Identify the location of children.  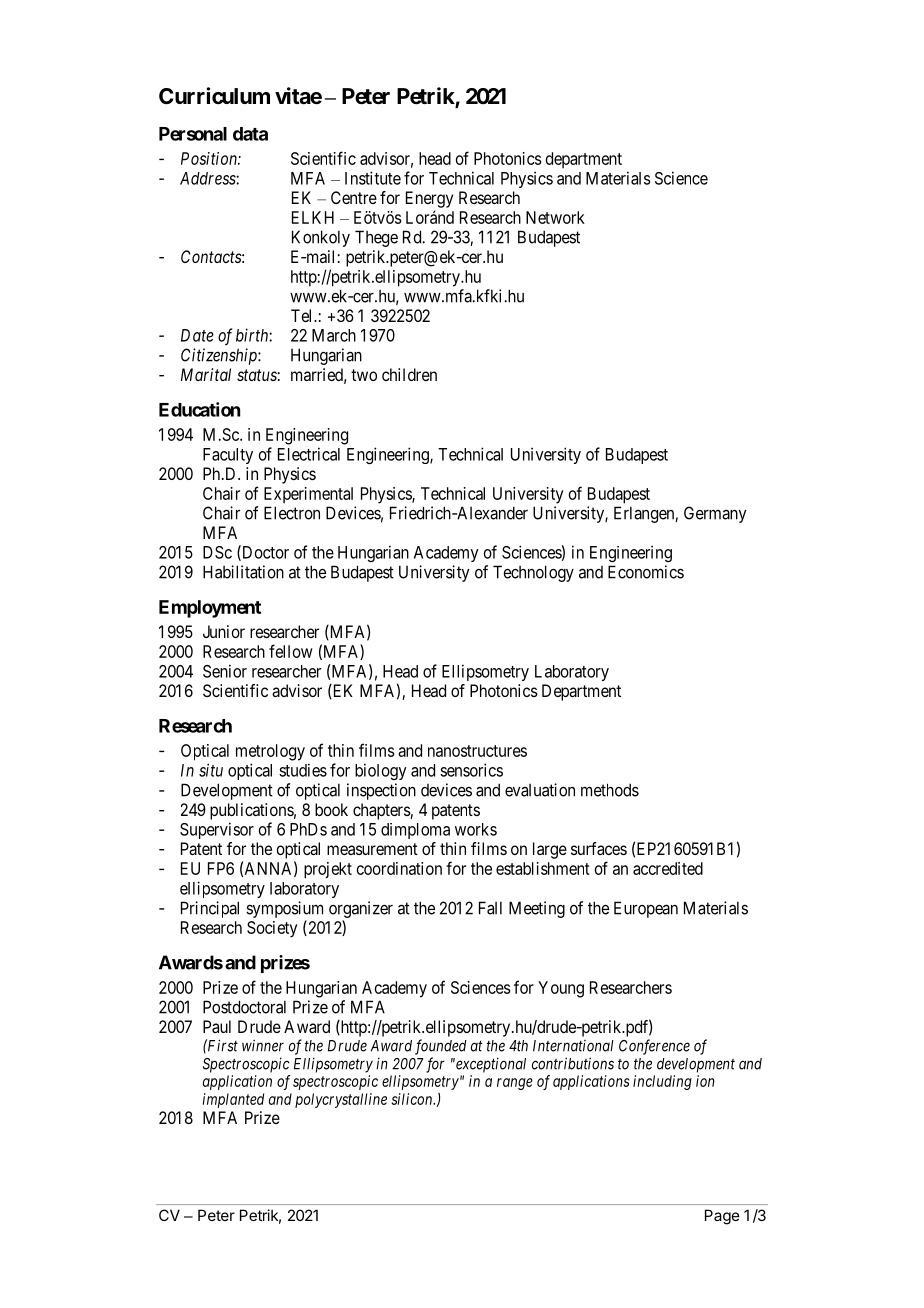
(409, 374).
